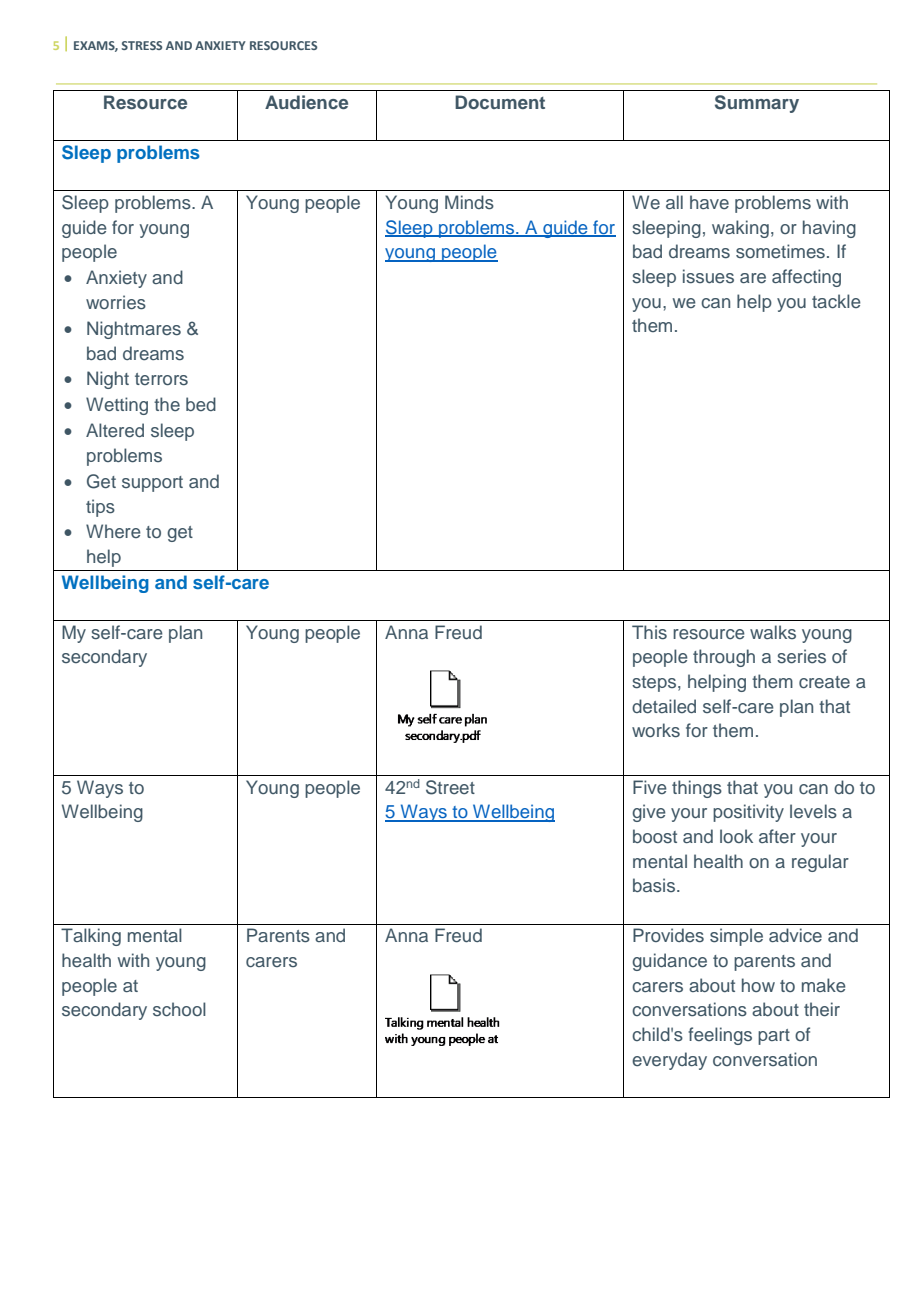 This screenshot has height=1309, width=924. I want to click on STRESS, so click(142, 45).
